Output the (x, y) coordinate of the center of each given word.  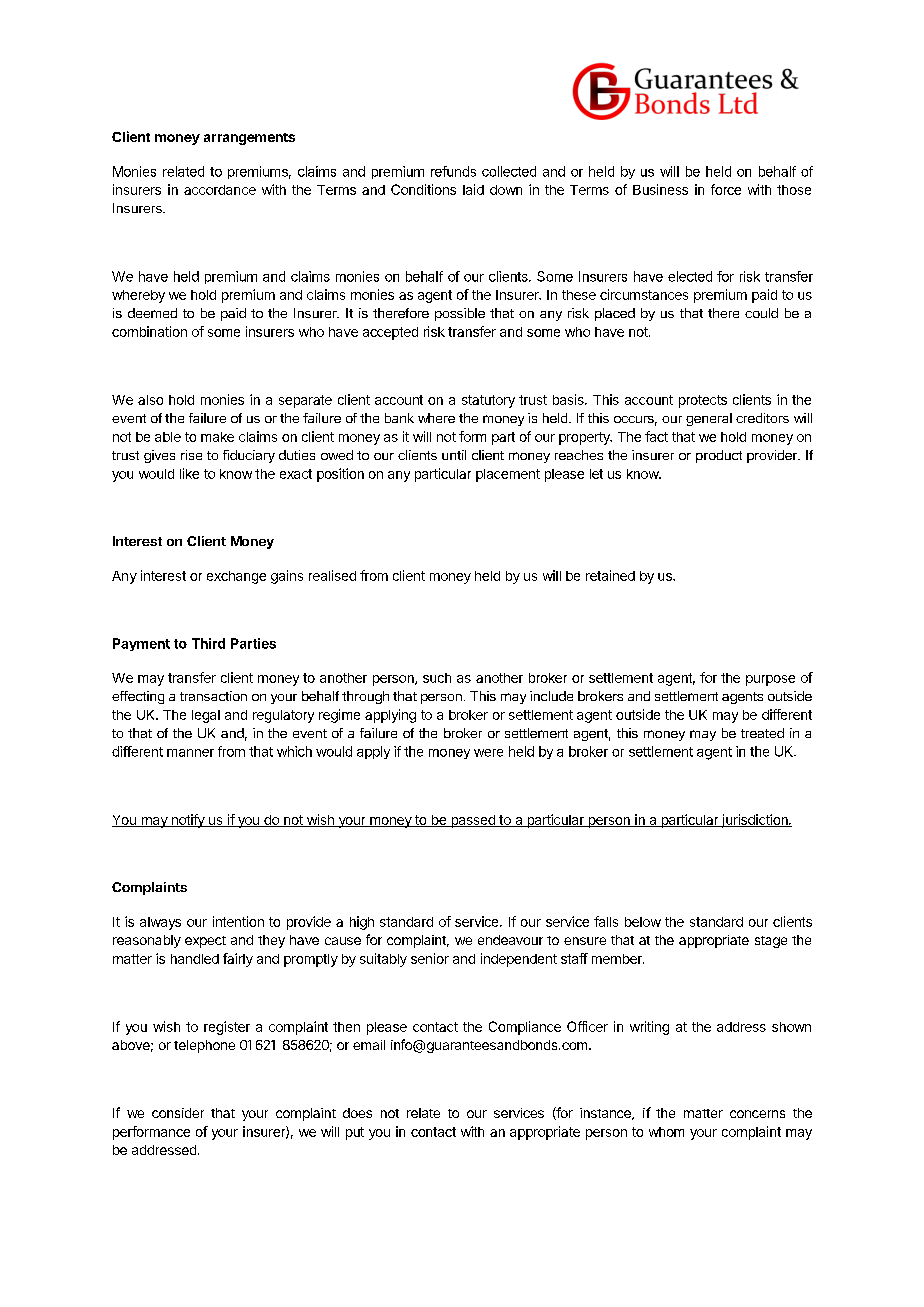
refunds (453, 171)
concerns (757, 1114)
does (357, 1113)
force (726, 189)
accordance (220, 190)
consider (178, 1113)
